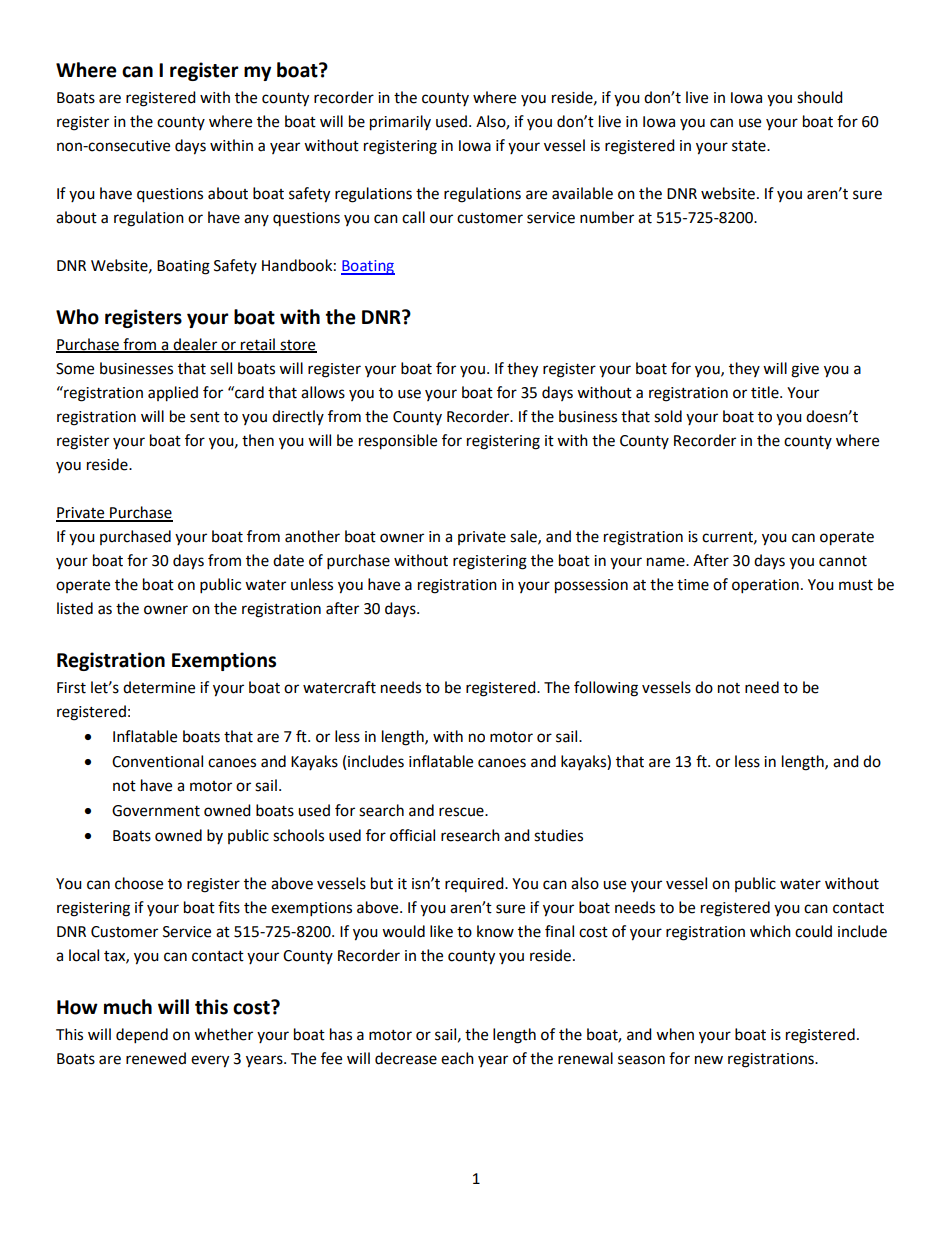  I want to click on listed, so click(75, 608).
